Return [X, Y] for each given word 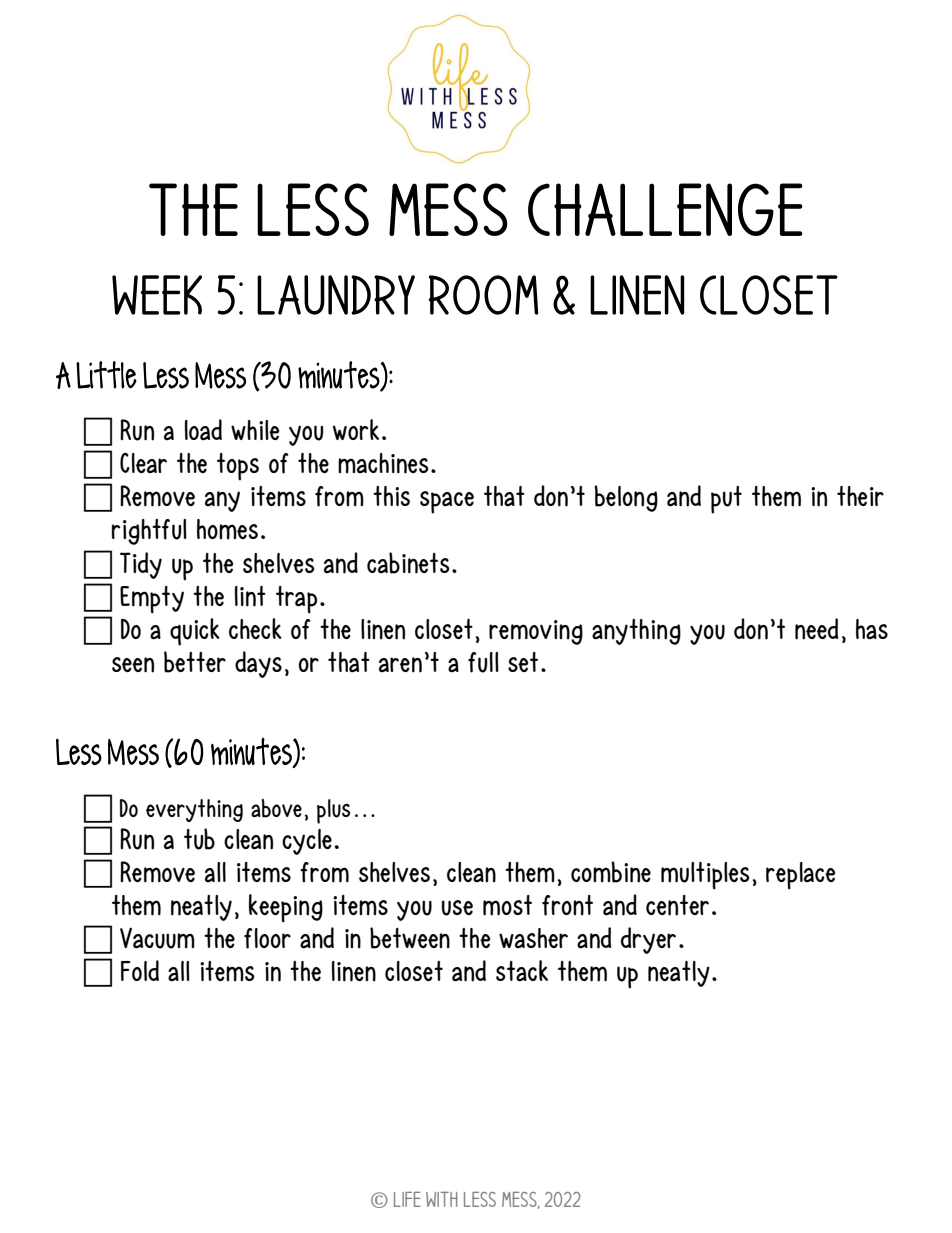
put [726, 500]
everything [194, 810]
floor [267, 938]
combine [611, 872]
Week [157, 295]
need [816, 629]
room [483, 295]
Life [407, 1199]
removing [536, 632]
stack [522, 971]
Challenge [665, 209]
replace [800, 876]
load [203, 430]
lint [250, 596]
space [447, 502]
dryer [648, 940]
